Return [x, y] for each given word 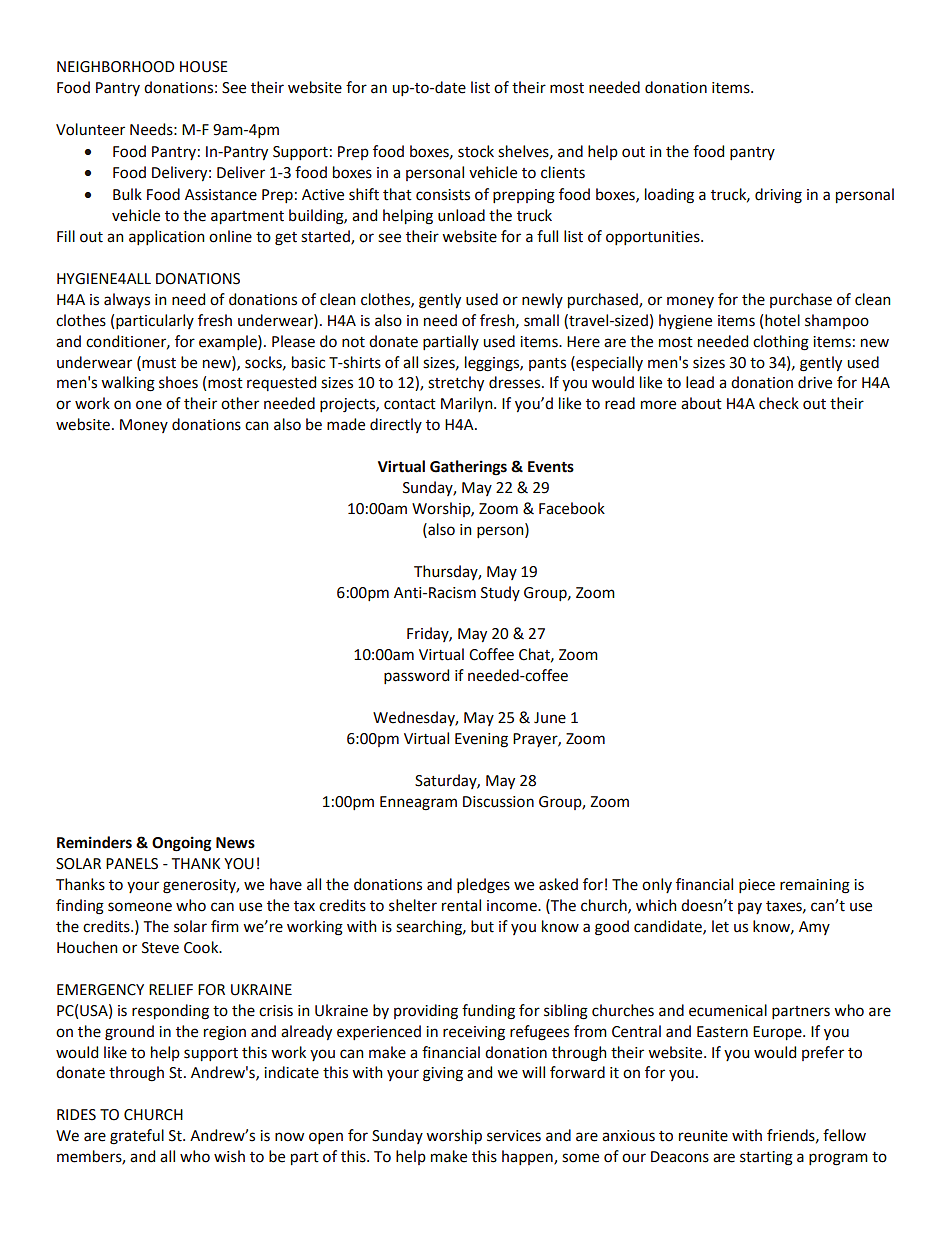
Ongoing [181, 844]
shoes [178, 382]
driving [778, 196]
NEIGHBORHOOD [115, 67]
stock [476, 151]
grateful [137, 1137]
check [779, 403]
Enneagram [418, 803]
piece [757, 886]
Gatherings [468, 468]
